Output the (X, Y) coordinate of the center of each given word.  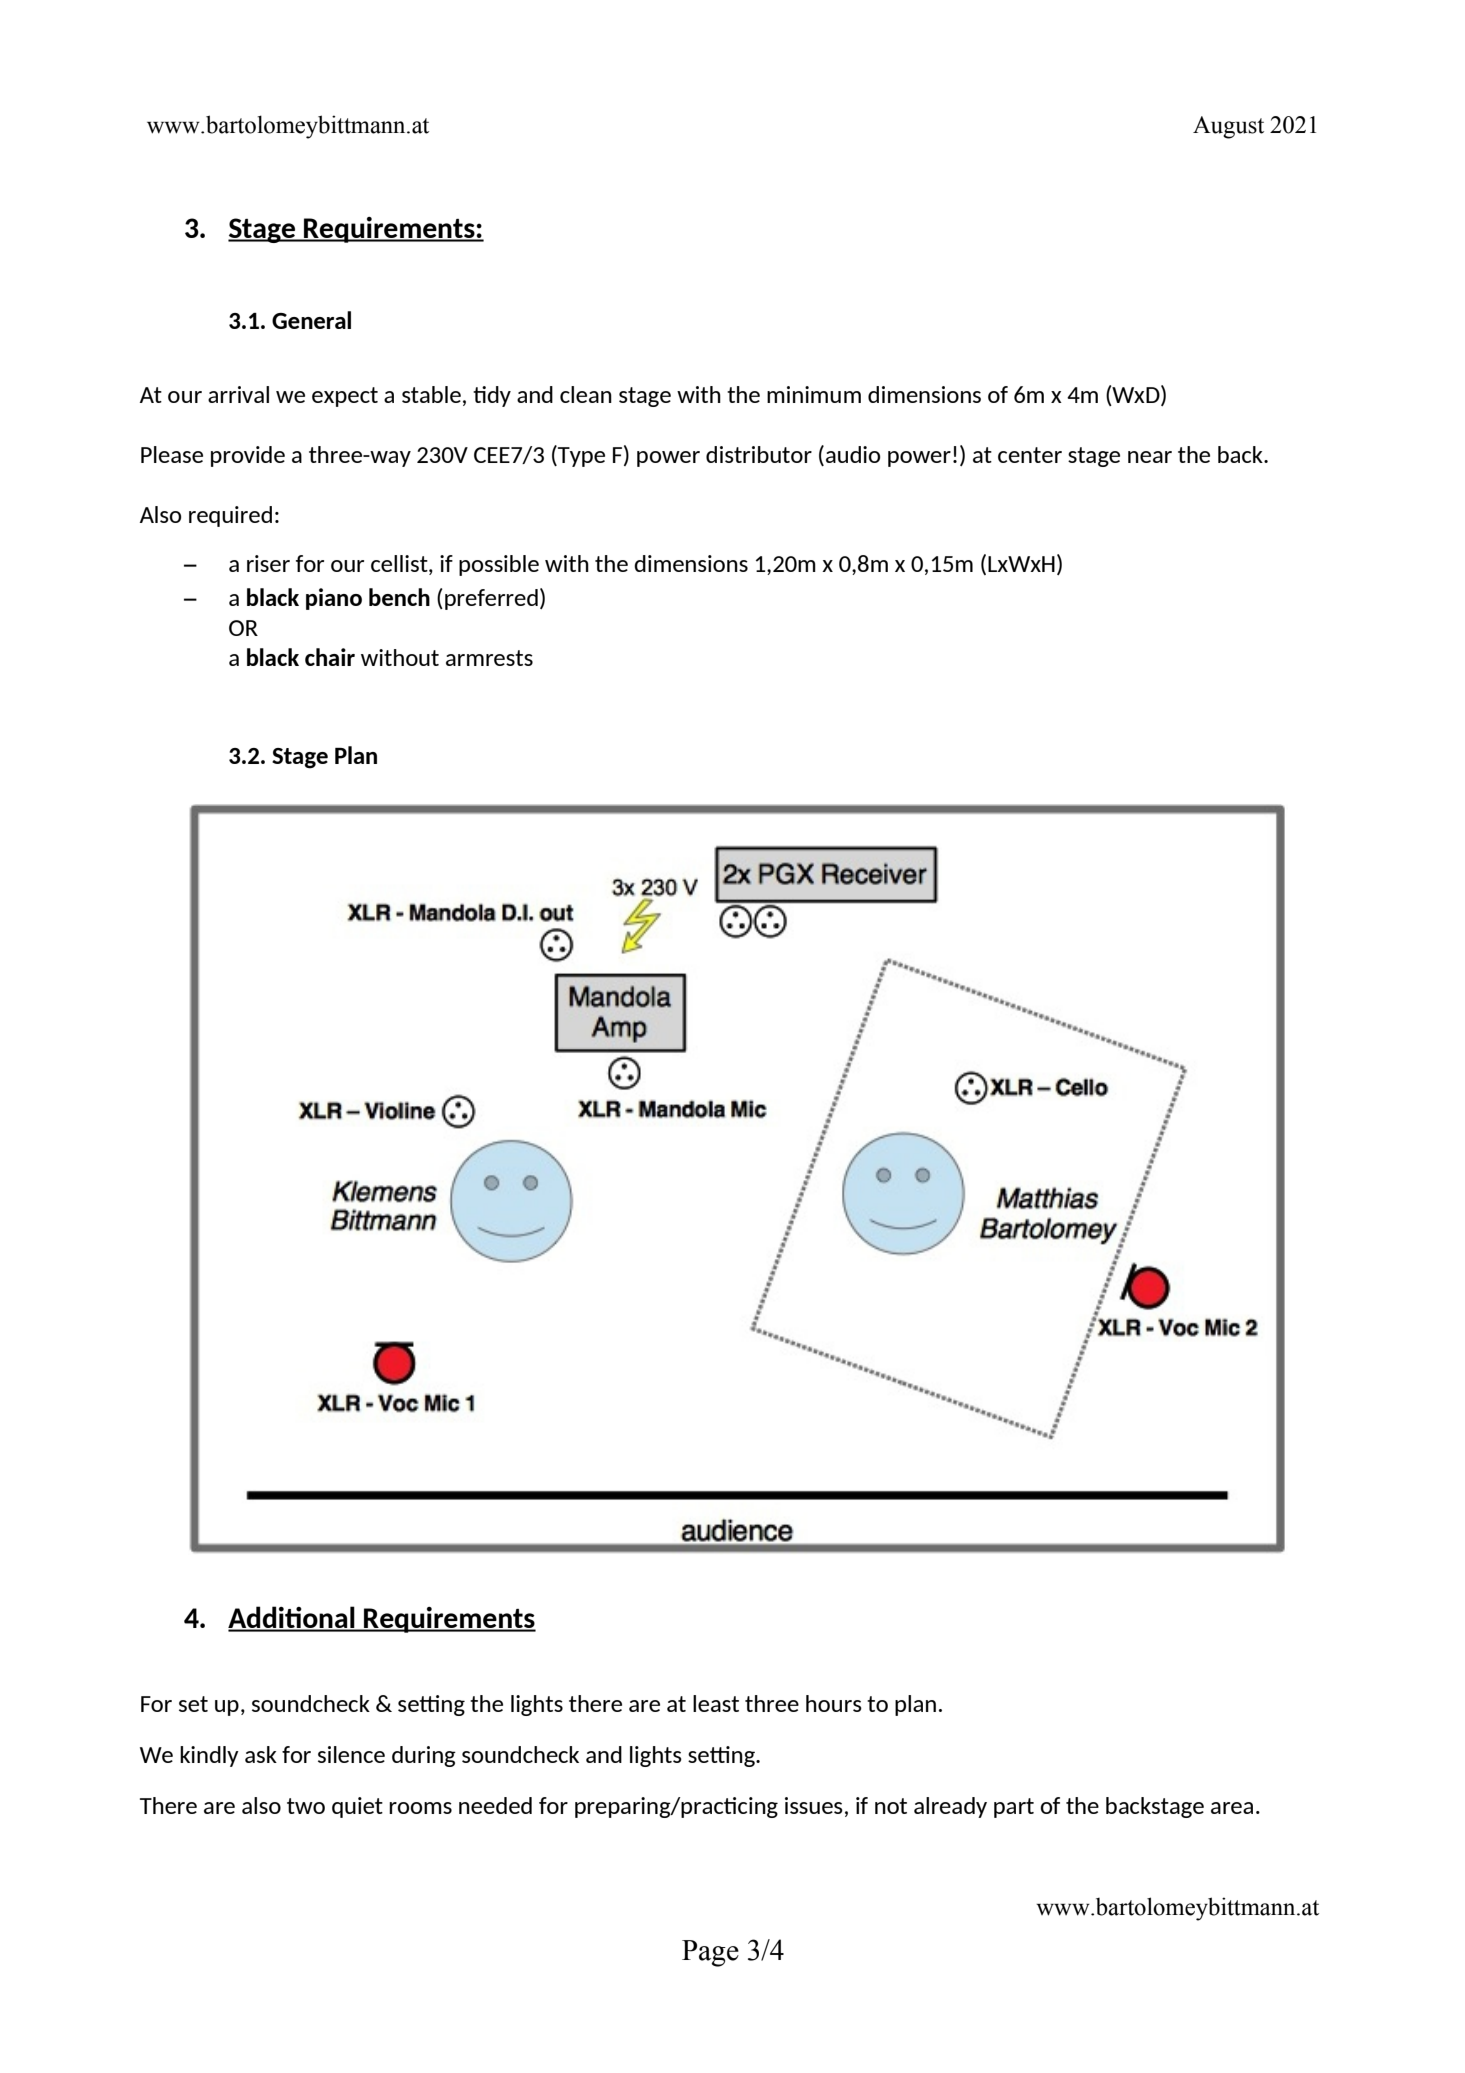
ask (261, 1754)
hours (834, 1703)
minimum (814, 394)
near (1150, 457)
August (1228, 127)
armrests (489, 658)
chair (330, 657)
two (306, 1806)
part (1014, 1808)
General (311, 320)
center (1030, 455)
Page (710, 1953)
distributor (759, 454)
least (716, 1703)
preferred (491, 599)
